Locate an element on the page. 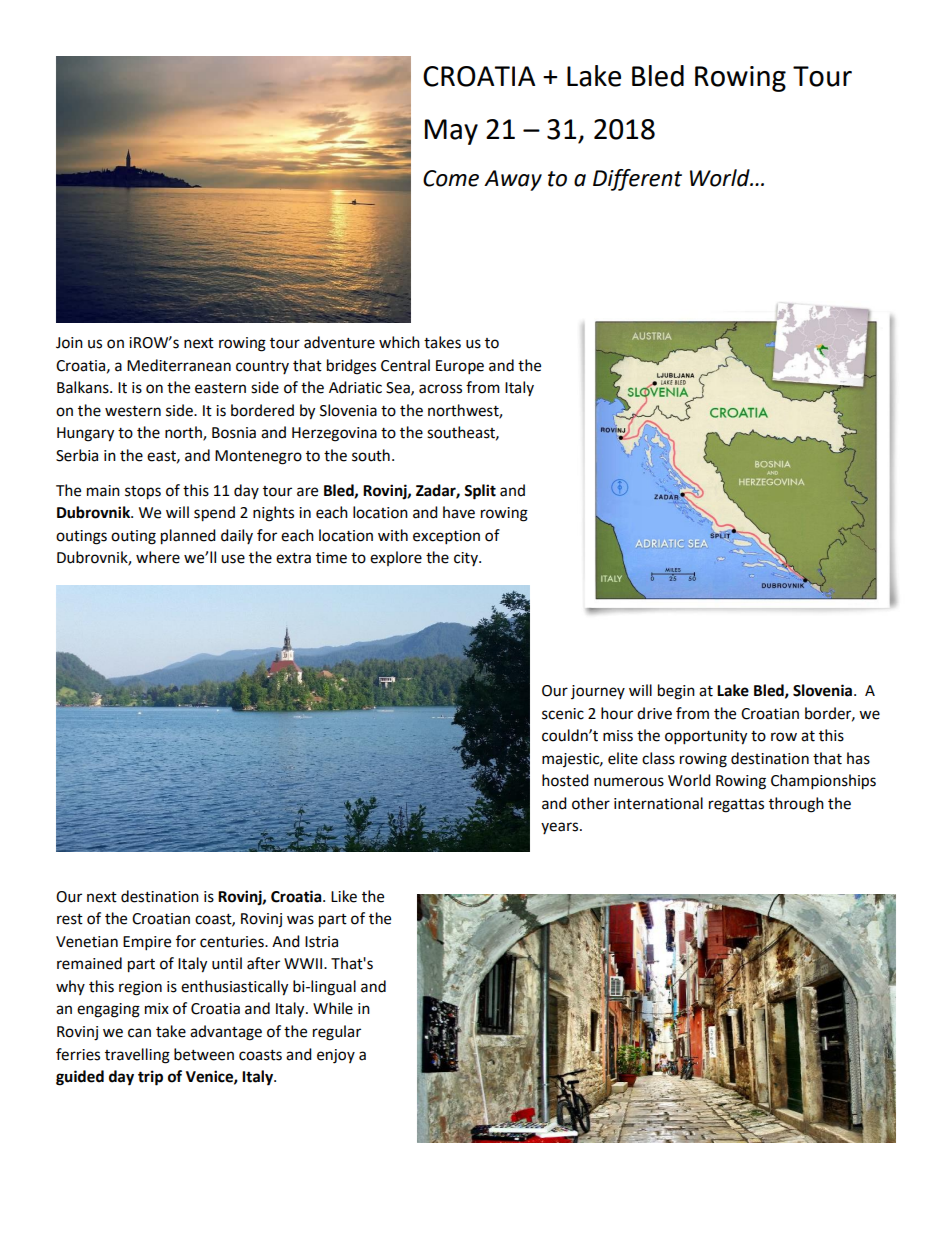 The width and height of the page is (952, 1233). enjoy is located at coordinates (336, 1056).
